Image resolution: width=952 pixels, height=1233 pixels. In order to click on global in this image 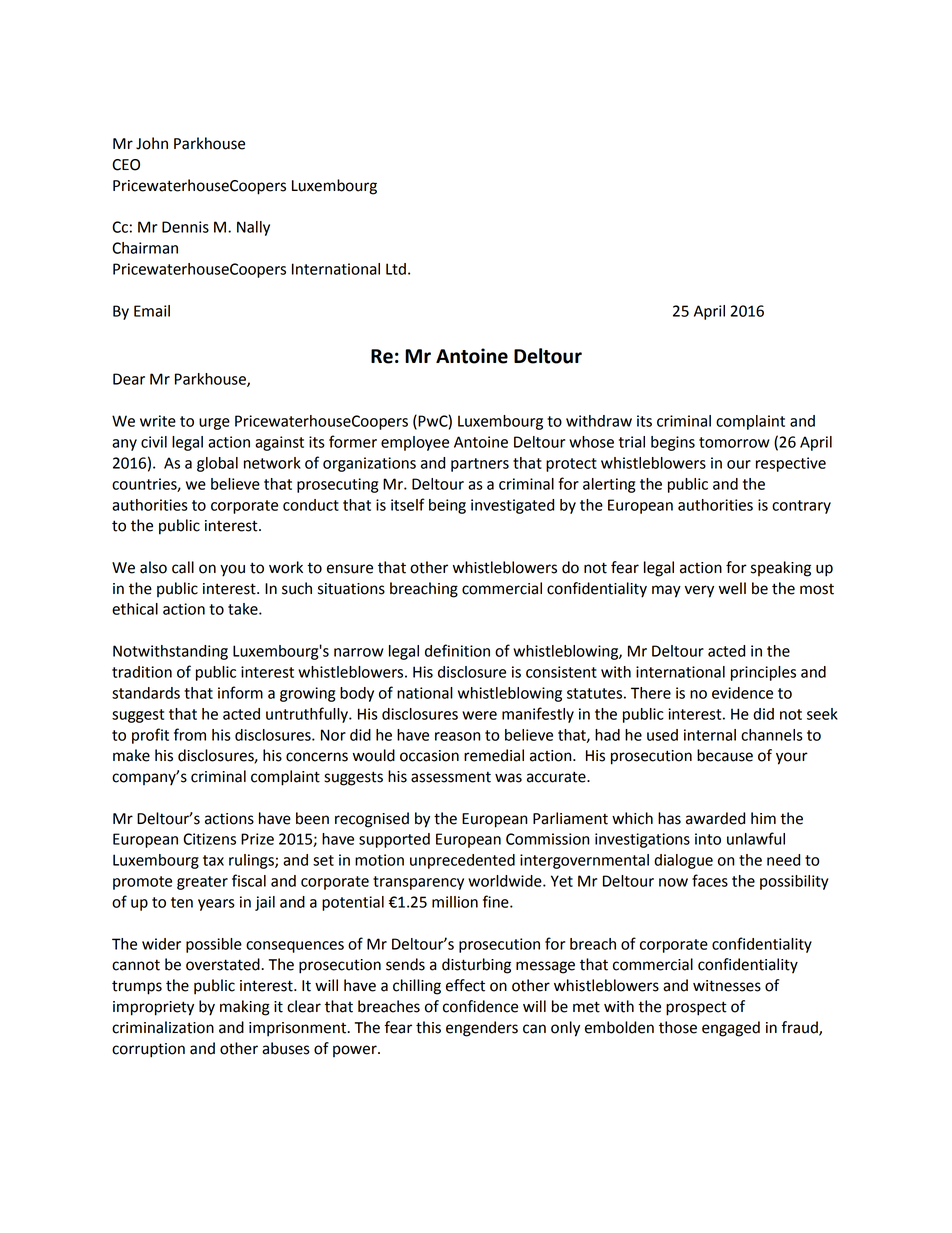, I will do `click(217, 464)`.
